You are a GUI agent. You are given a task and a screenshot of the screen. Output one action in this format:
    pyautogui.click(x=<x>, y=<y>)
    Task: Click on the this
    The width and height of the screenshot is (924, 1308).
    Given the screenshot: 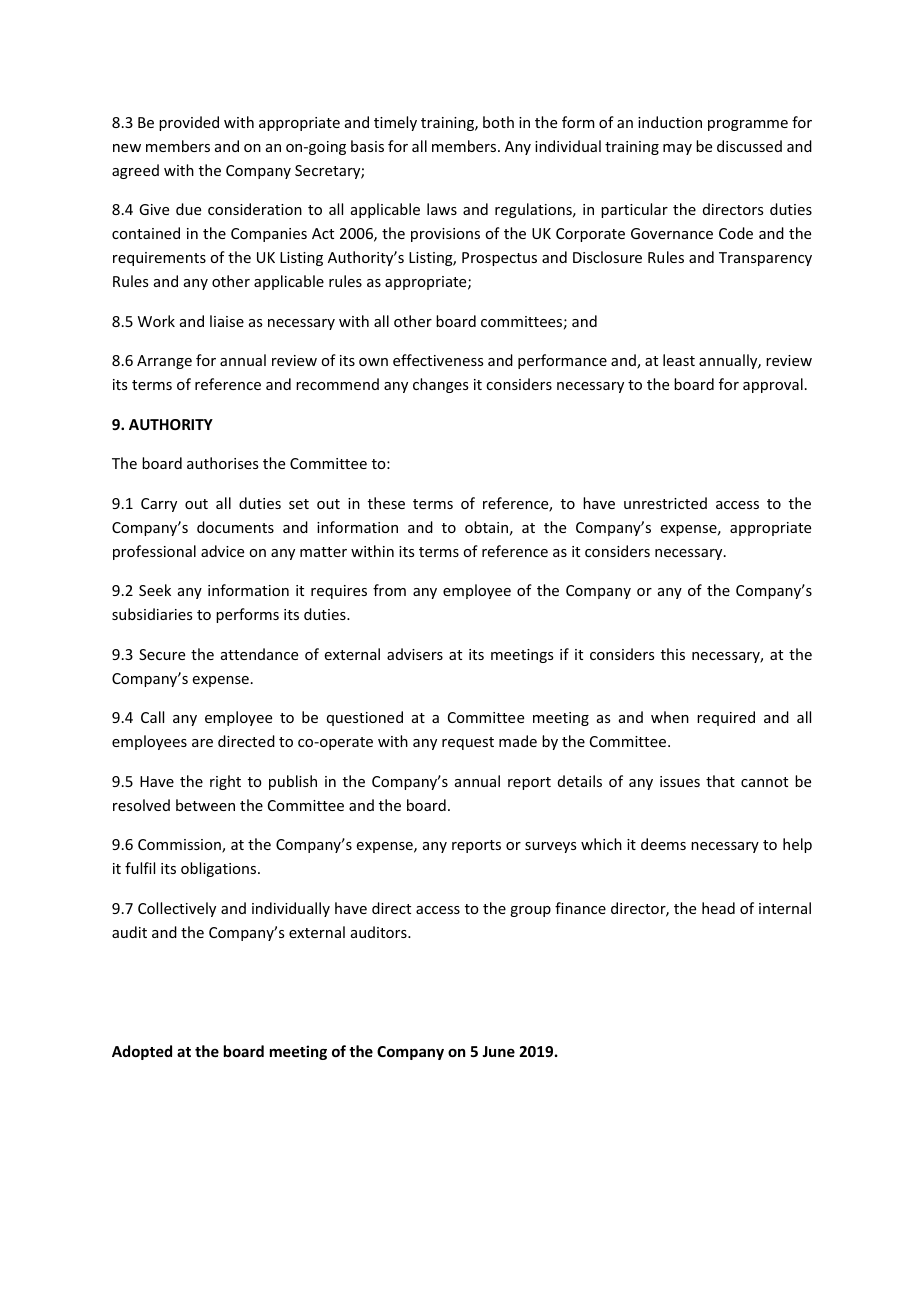 What is the action you would take?
    pyautogui.click(x=673, y=654)
